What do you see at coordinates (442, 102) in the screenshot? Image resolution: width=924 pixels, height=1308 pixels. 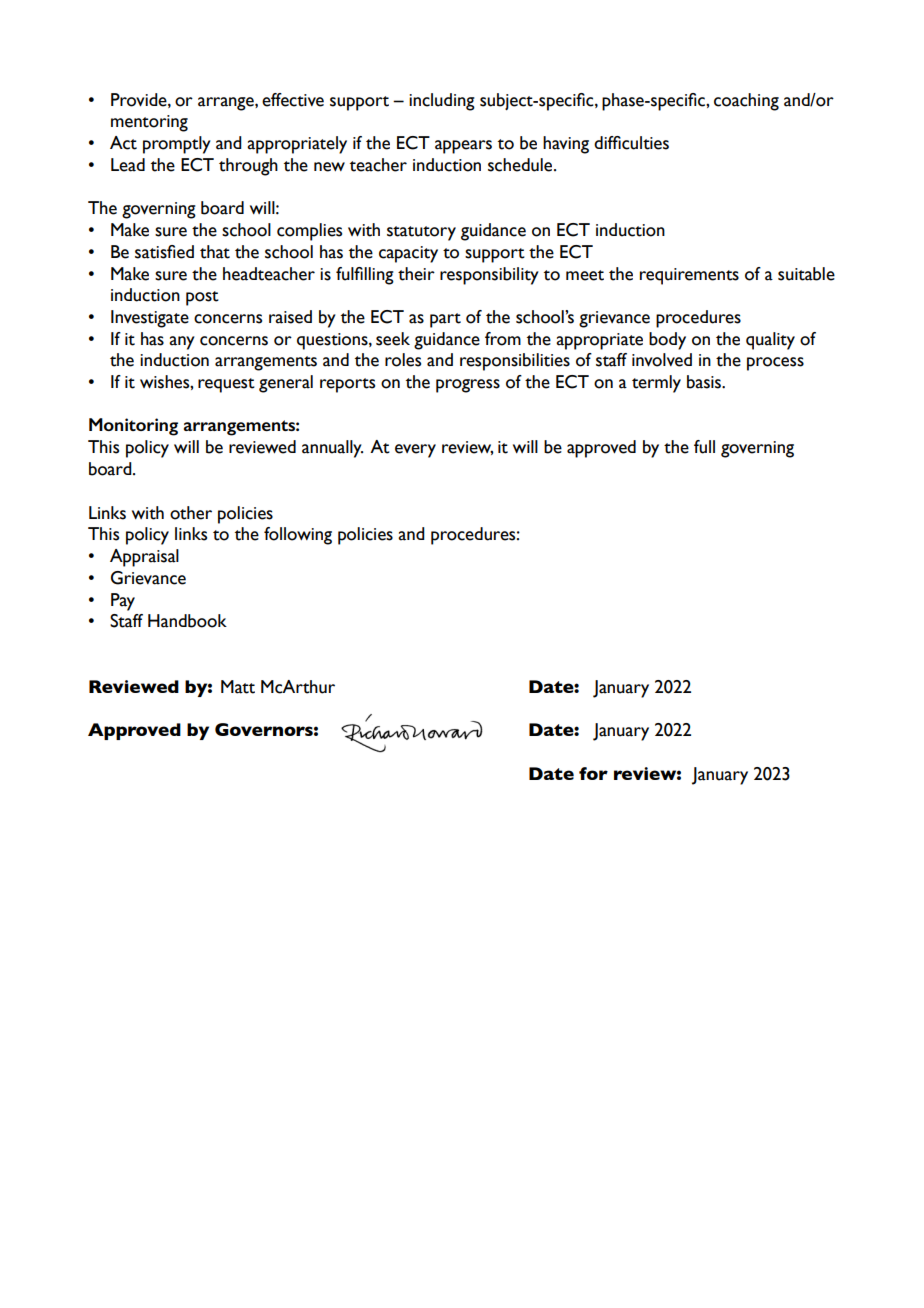 I see `including` at bounding box center [442, 102].
